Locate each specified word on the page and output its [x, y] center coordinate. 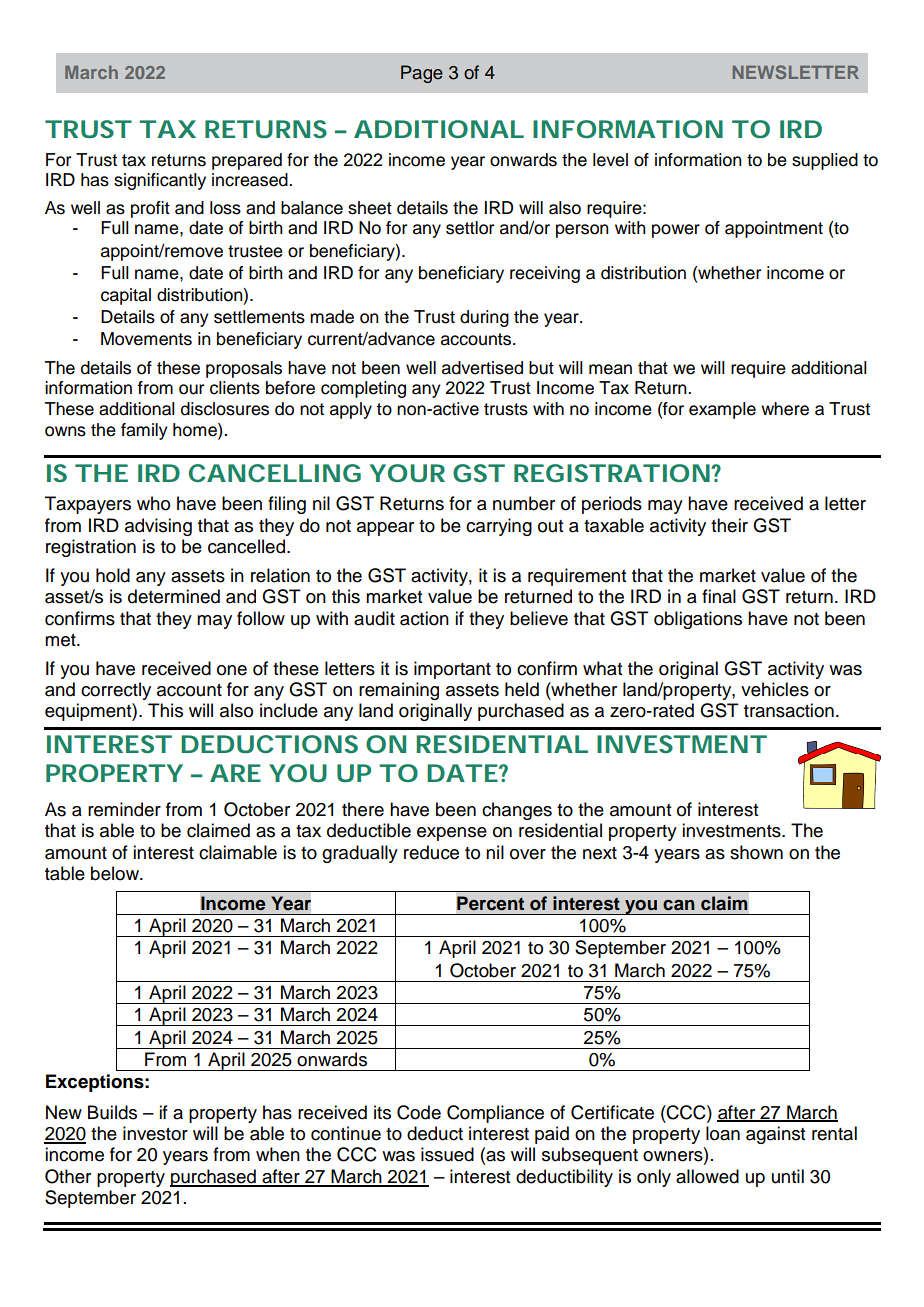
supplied [825, 161]
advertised [482, 368]
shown [756, 852]
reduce [431, 852]
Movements [146, 339]
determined [174, 596]
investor [155, 1133]
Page [422, 74]
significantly [160, 181]
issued [447, 1154]
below [116, 873]
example [722, 410]
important [452, 670]
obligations [698, 620]
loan [723, 1133]
